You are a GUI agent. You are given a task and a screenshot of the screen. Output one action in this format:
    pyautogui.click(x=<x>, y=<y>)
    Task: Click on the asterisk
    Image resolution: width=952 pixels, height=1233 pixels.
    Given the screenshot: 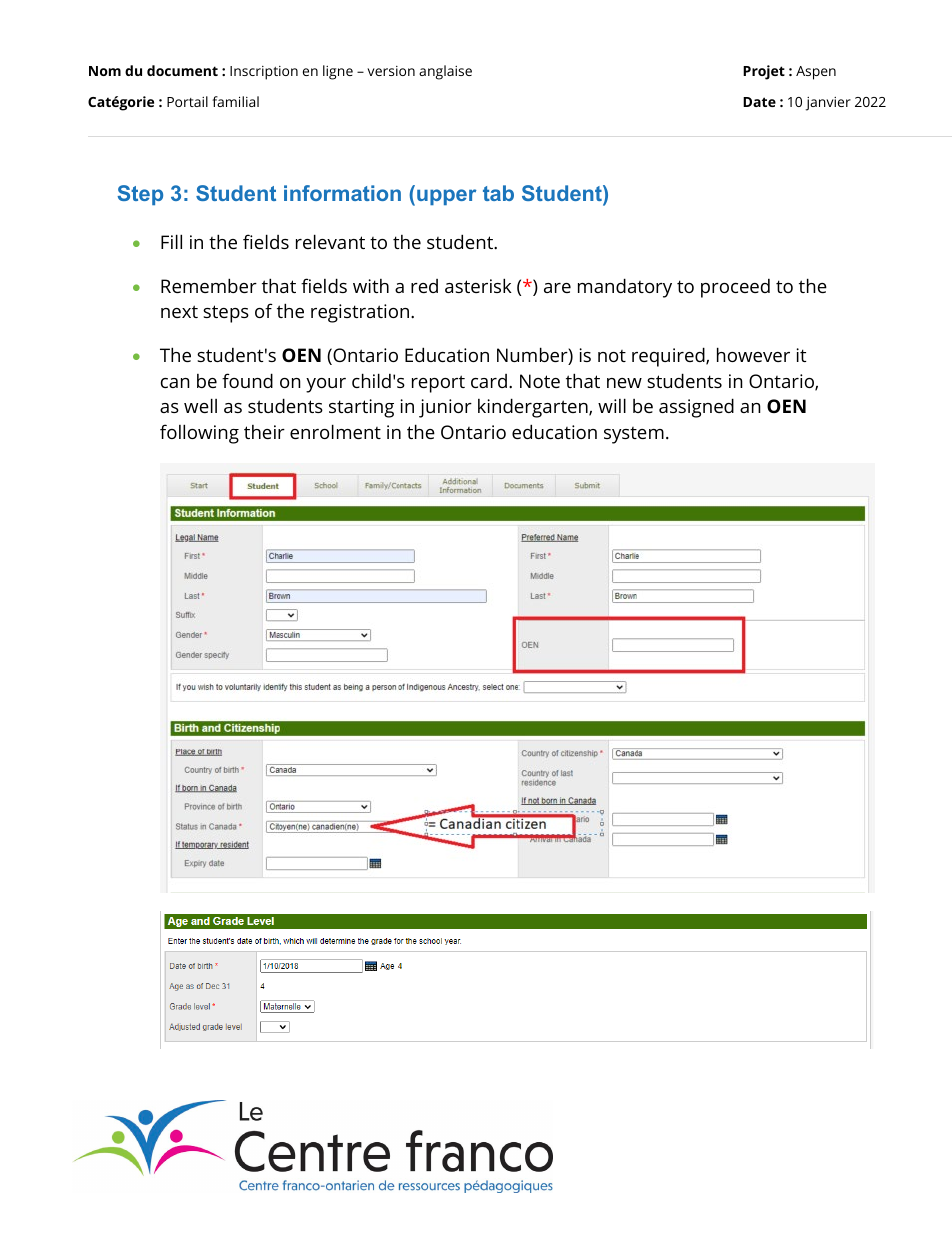 What is the action you would take?
    pyautogui.click(x=478, y=285)
